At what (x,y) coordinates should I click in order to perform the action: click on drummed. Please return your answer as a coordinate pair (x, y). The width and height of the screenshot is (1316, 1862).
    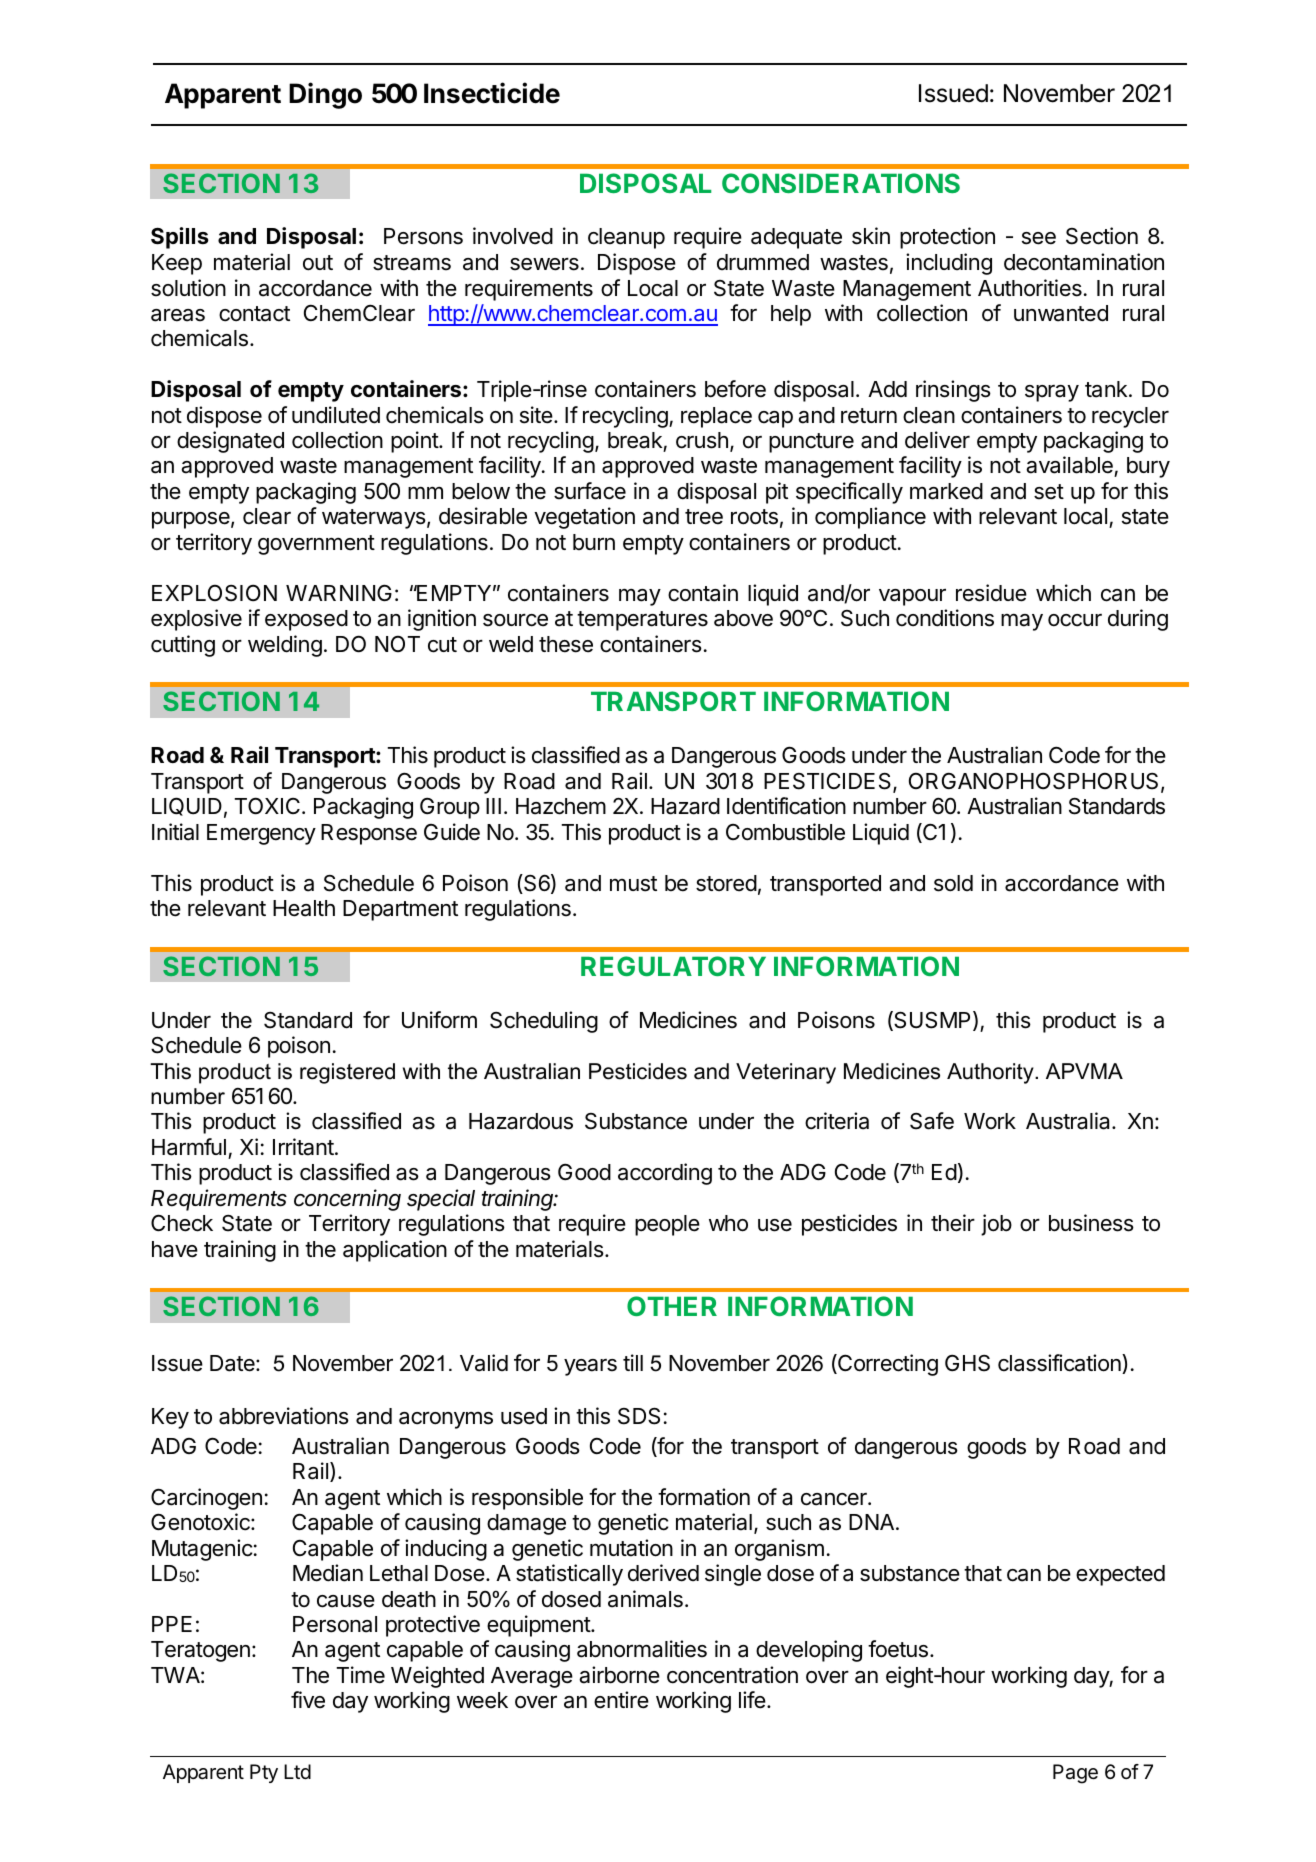
    Looking at the image, I should click on (763, 262).
